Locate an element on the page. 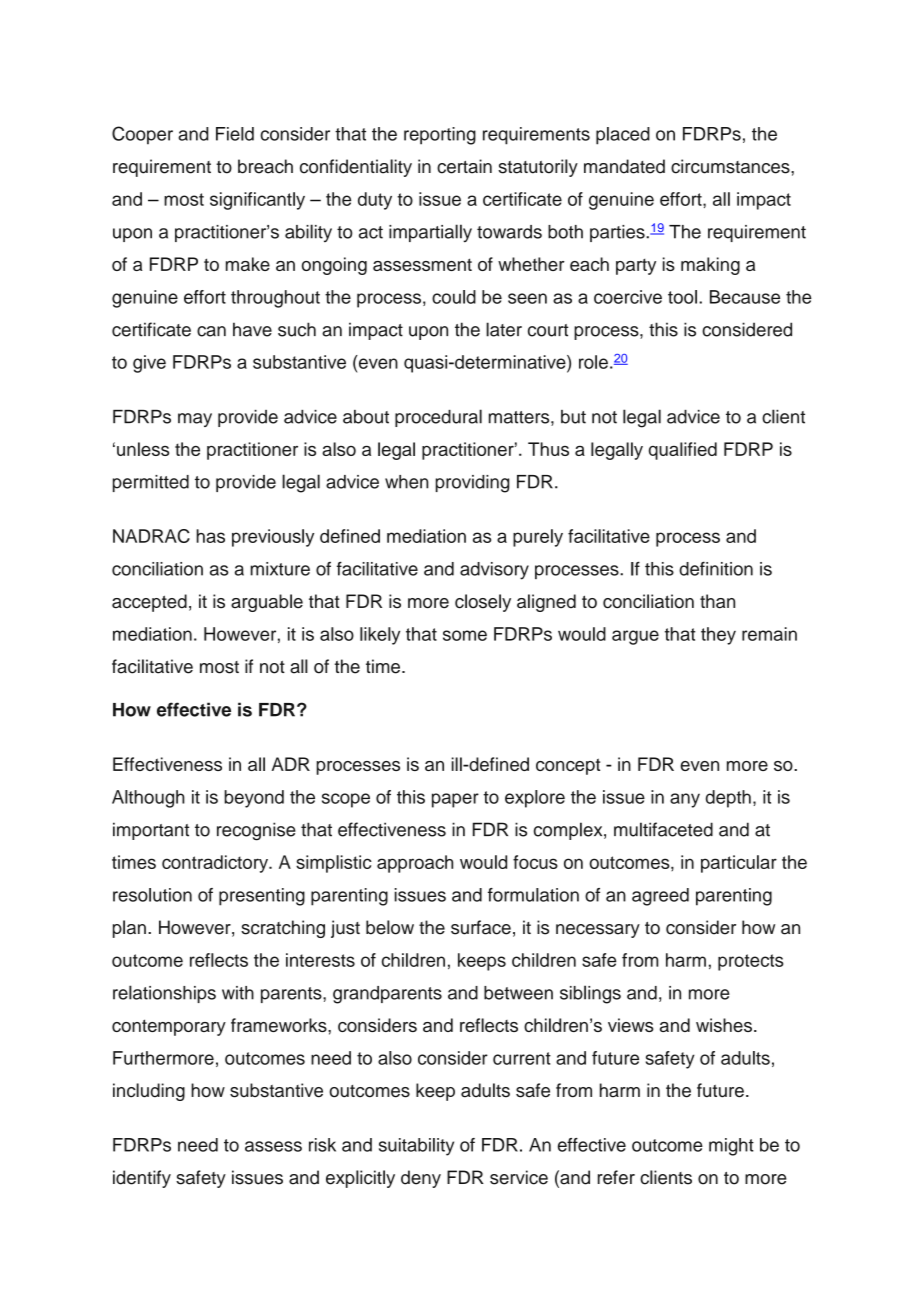 The height and width of the image is (1308, 924). accepted is located at coordinates (149, 603).
